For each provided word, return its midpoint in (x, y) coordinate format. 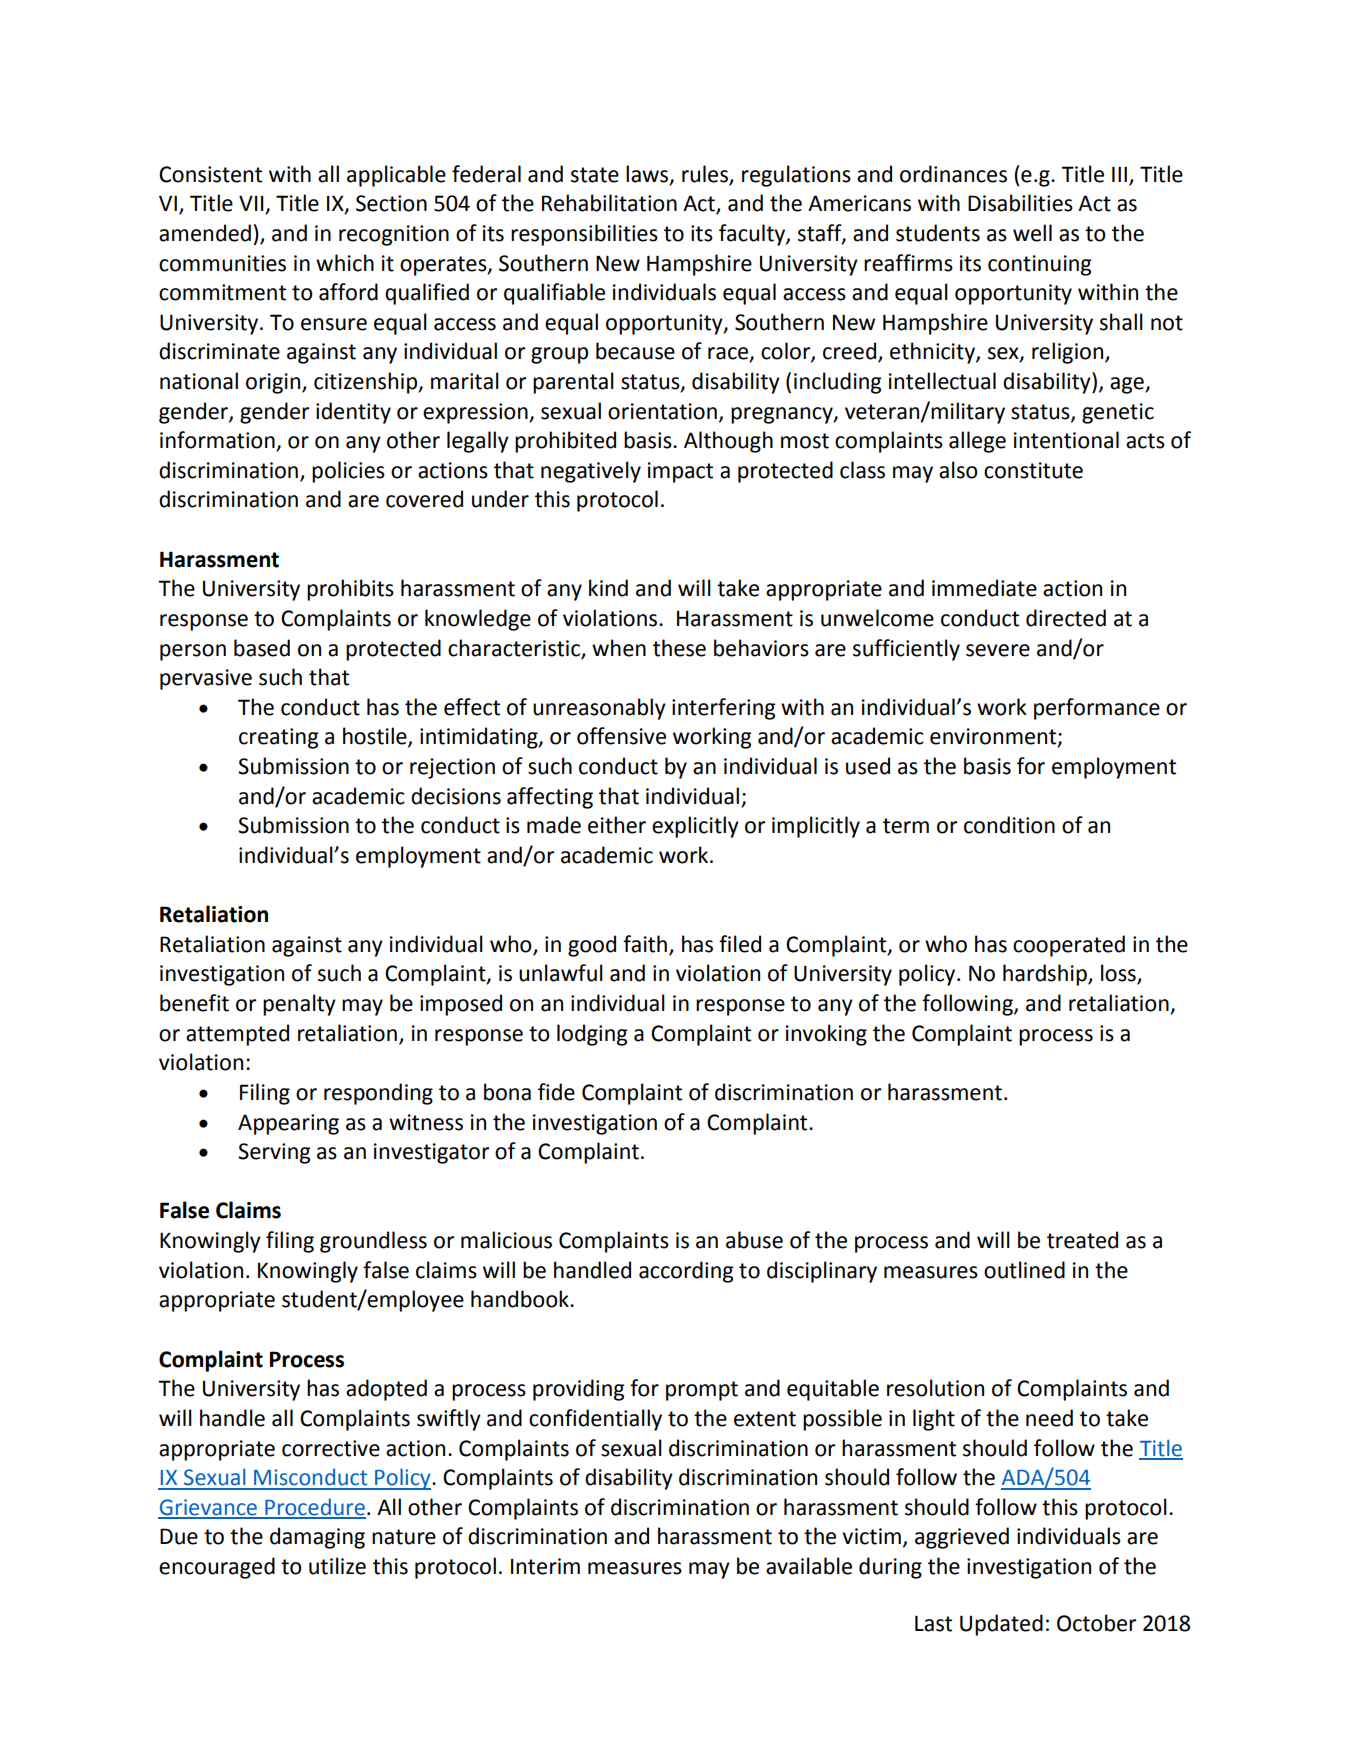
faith (645, 944)
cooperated (1069, 946)
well (1032, 233)
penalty (299, 1005)
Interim (545, 1566)
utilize (337, 1566)
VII (252, 204)
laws (648, 174)
